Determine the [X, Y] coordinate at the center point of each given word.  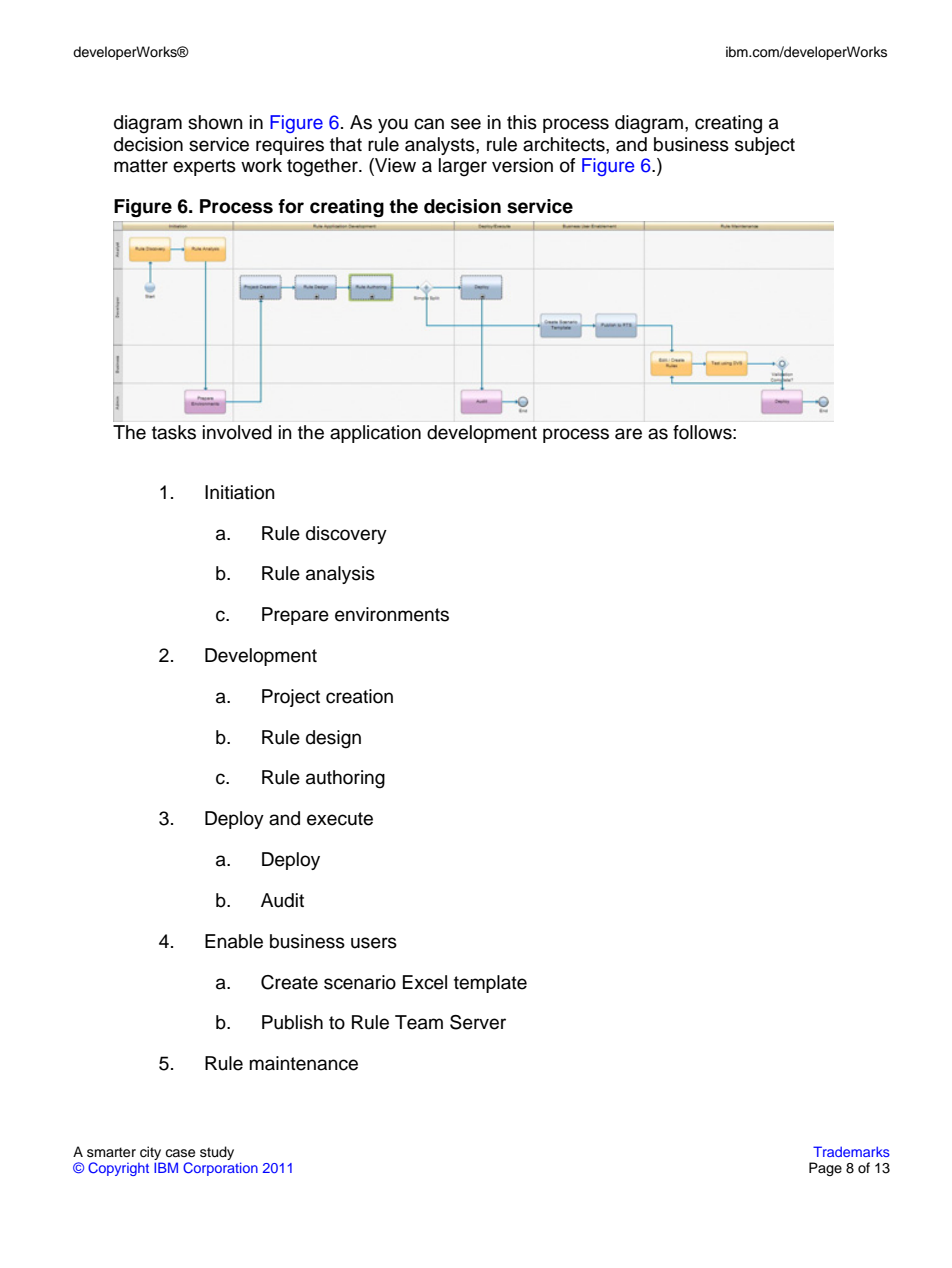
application [375, 434]
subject [765, 146]
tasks [174, 432]
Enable [234, 941]
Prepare [295, 616]
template [490, 984]
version [522, 165]
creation [359, 696]
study [217, 1153]
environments [392, 614]
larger [463, 167]
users [374, 943]
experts [204, 167]
